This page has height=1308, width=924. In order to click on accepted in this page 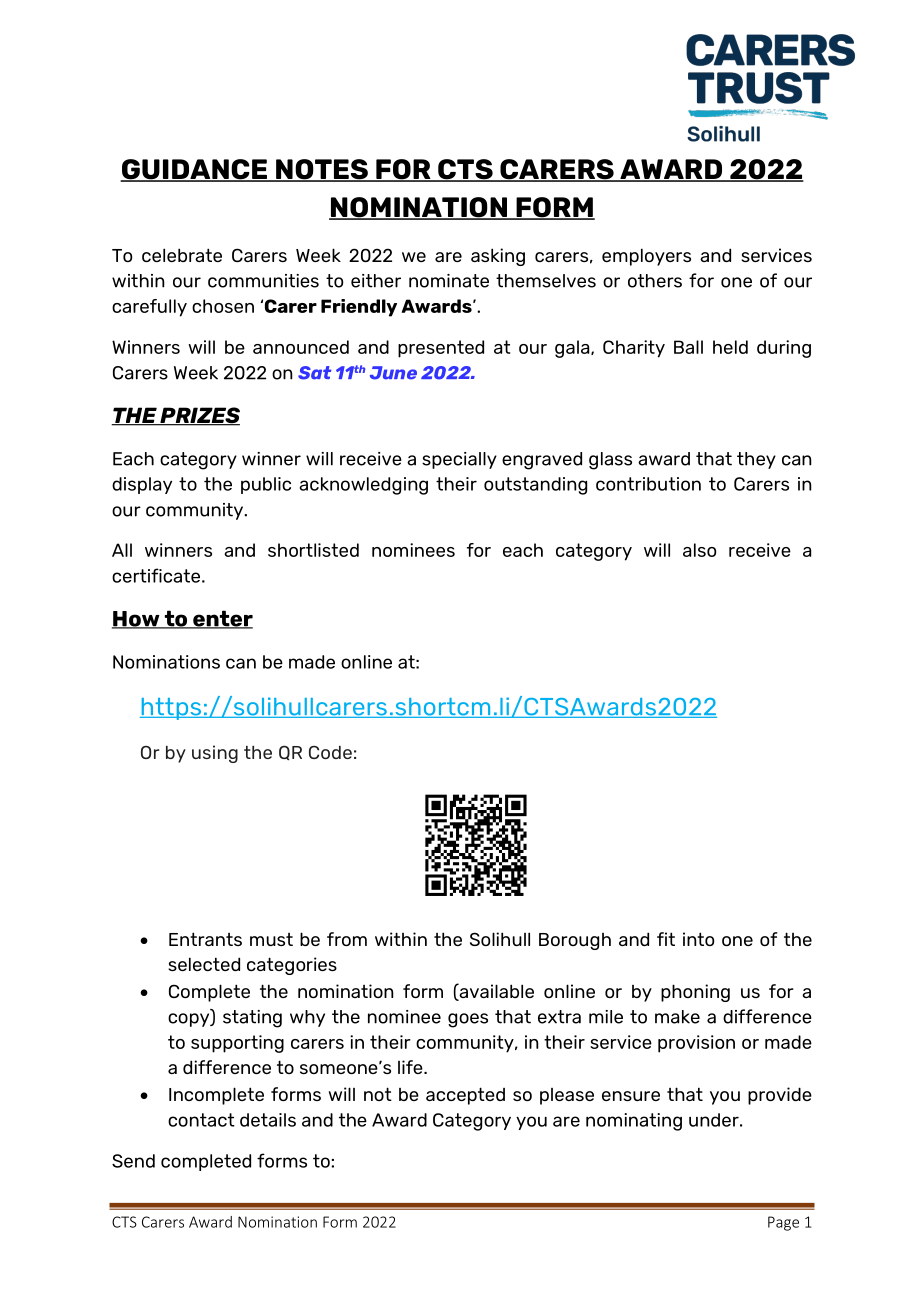, I will do `click(465, 1096)`.
